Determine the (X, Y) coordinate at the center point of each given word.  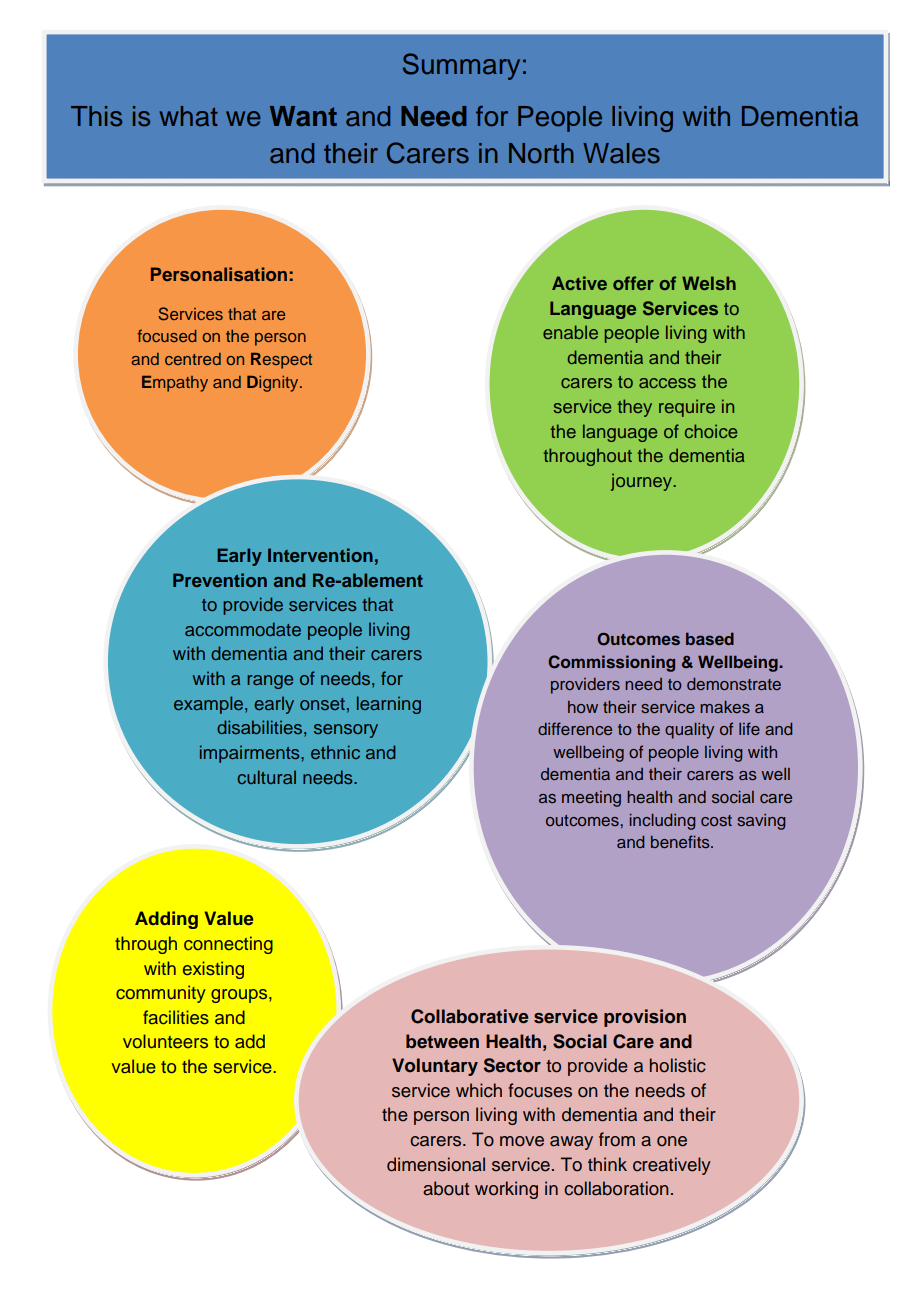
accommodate (243, 629)
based (710, 638)
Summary (461, 66)
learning (389, 705)
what (188, 116)
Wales (621, 153)
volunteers (165, 1041)
